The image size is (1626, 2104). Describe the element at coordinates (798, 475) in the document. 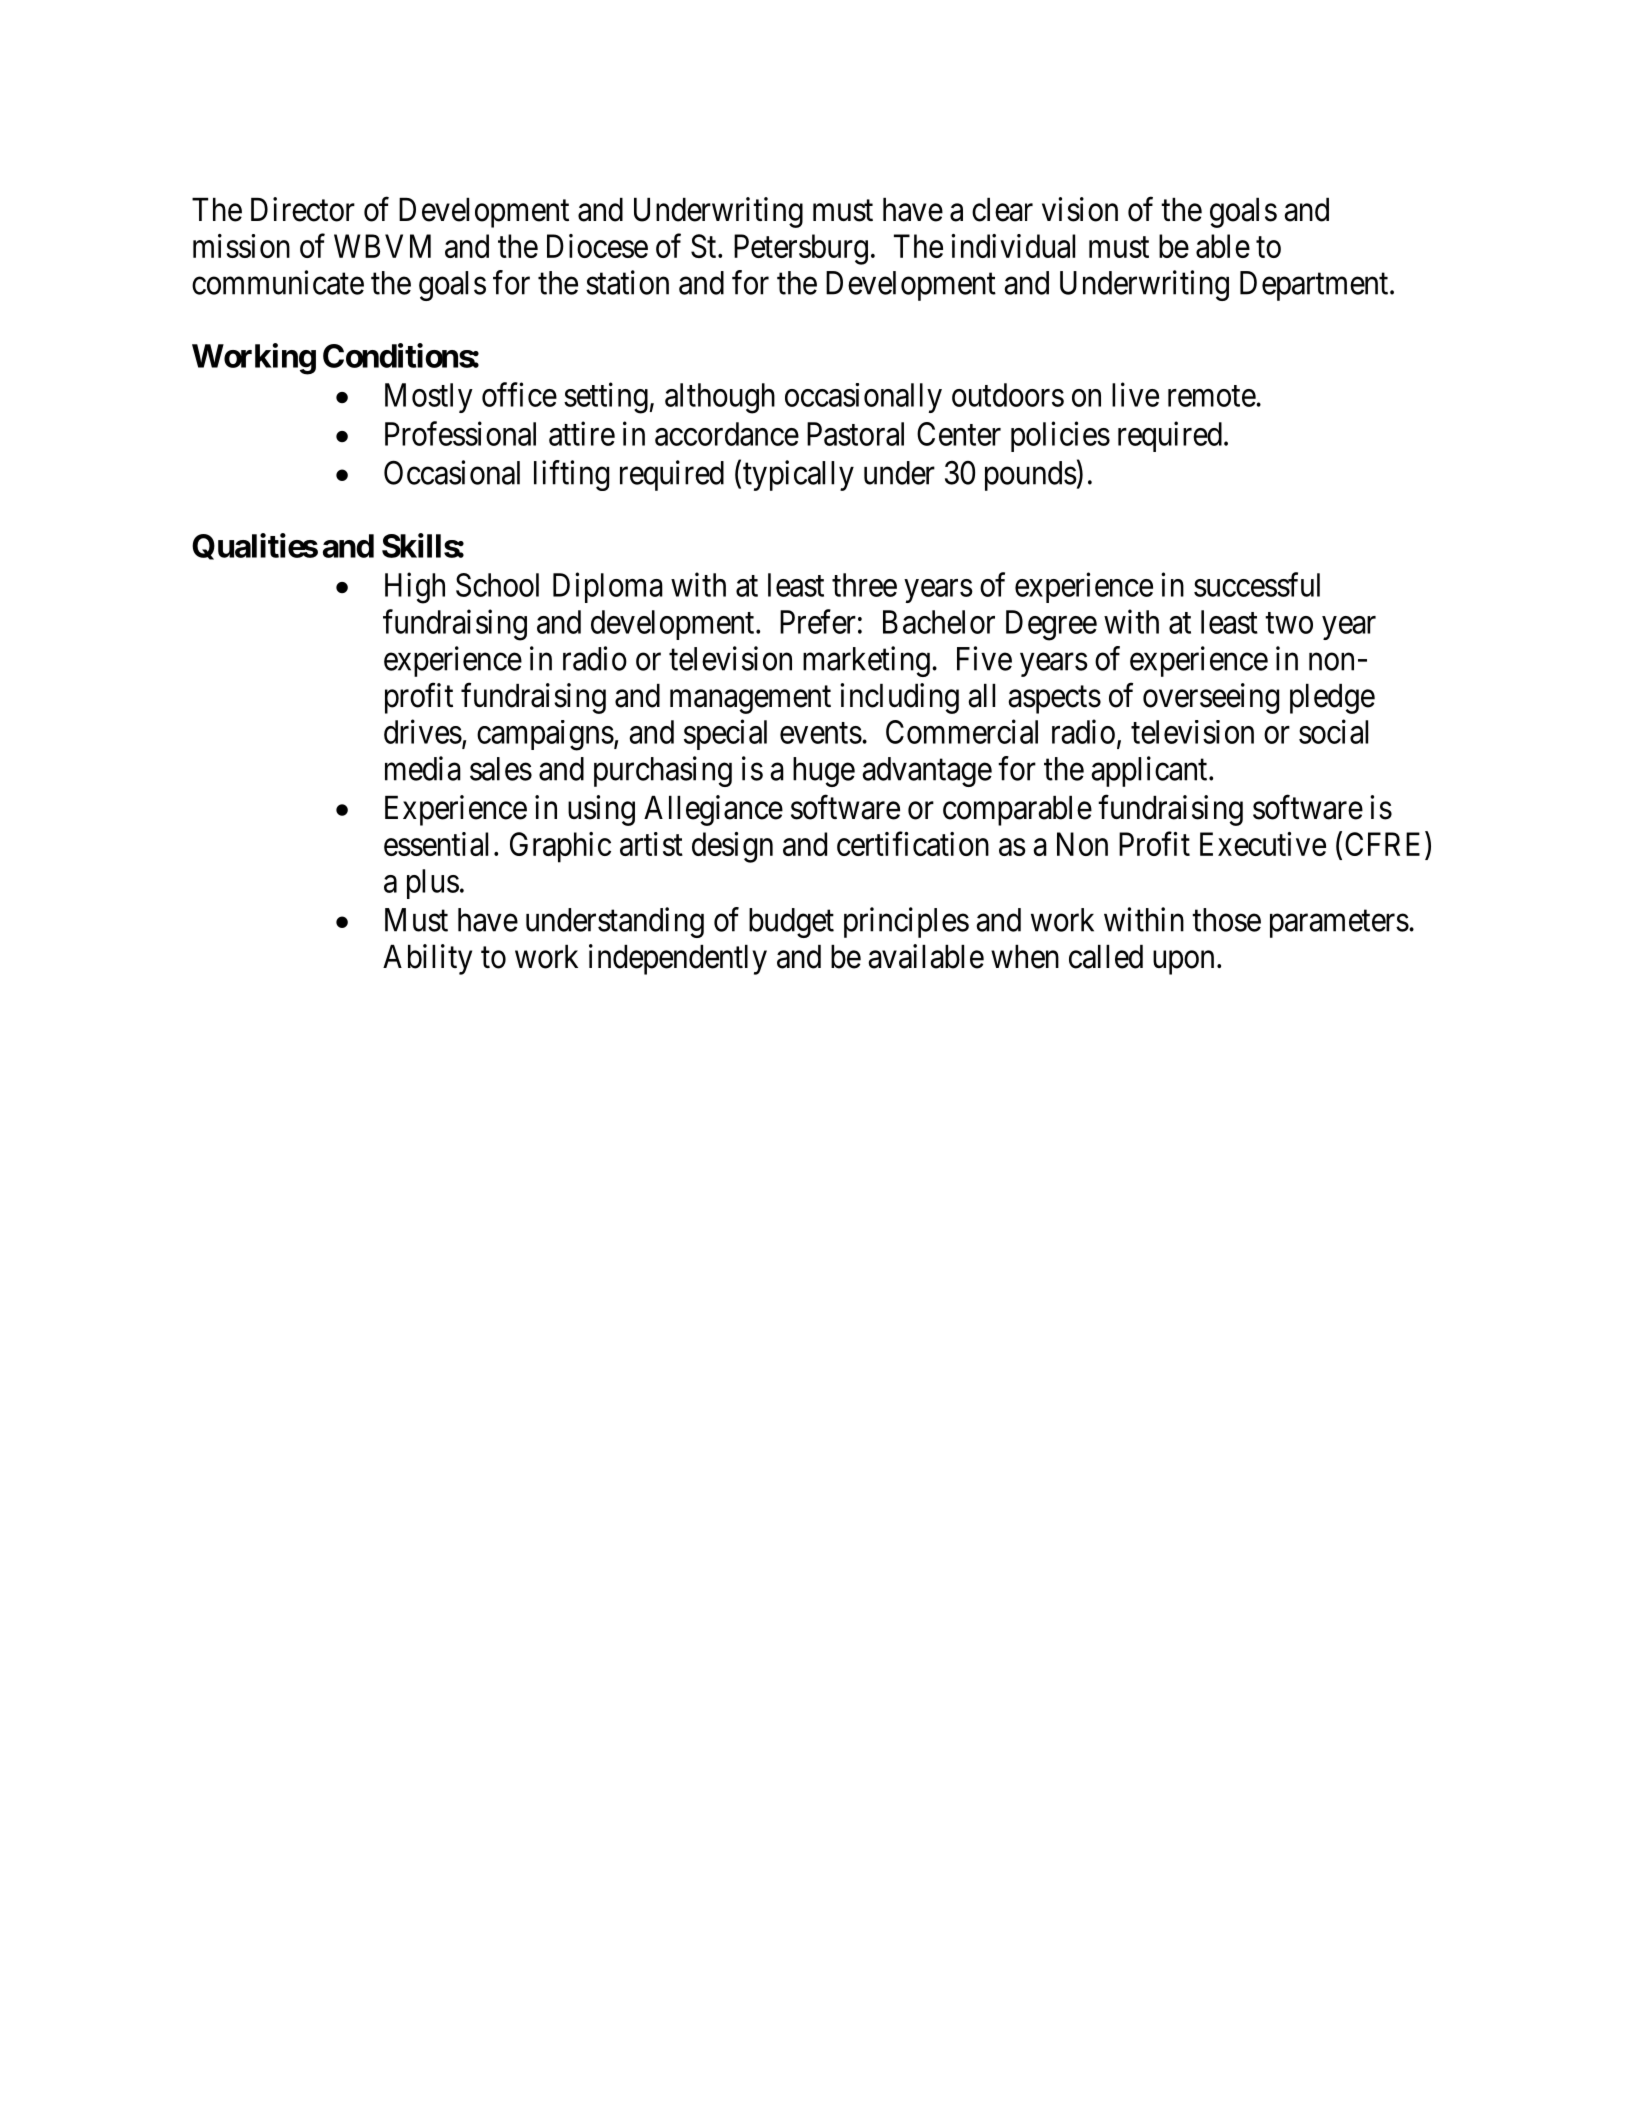

I see `typically` at that location.
